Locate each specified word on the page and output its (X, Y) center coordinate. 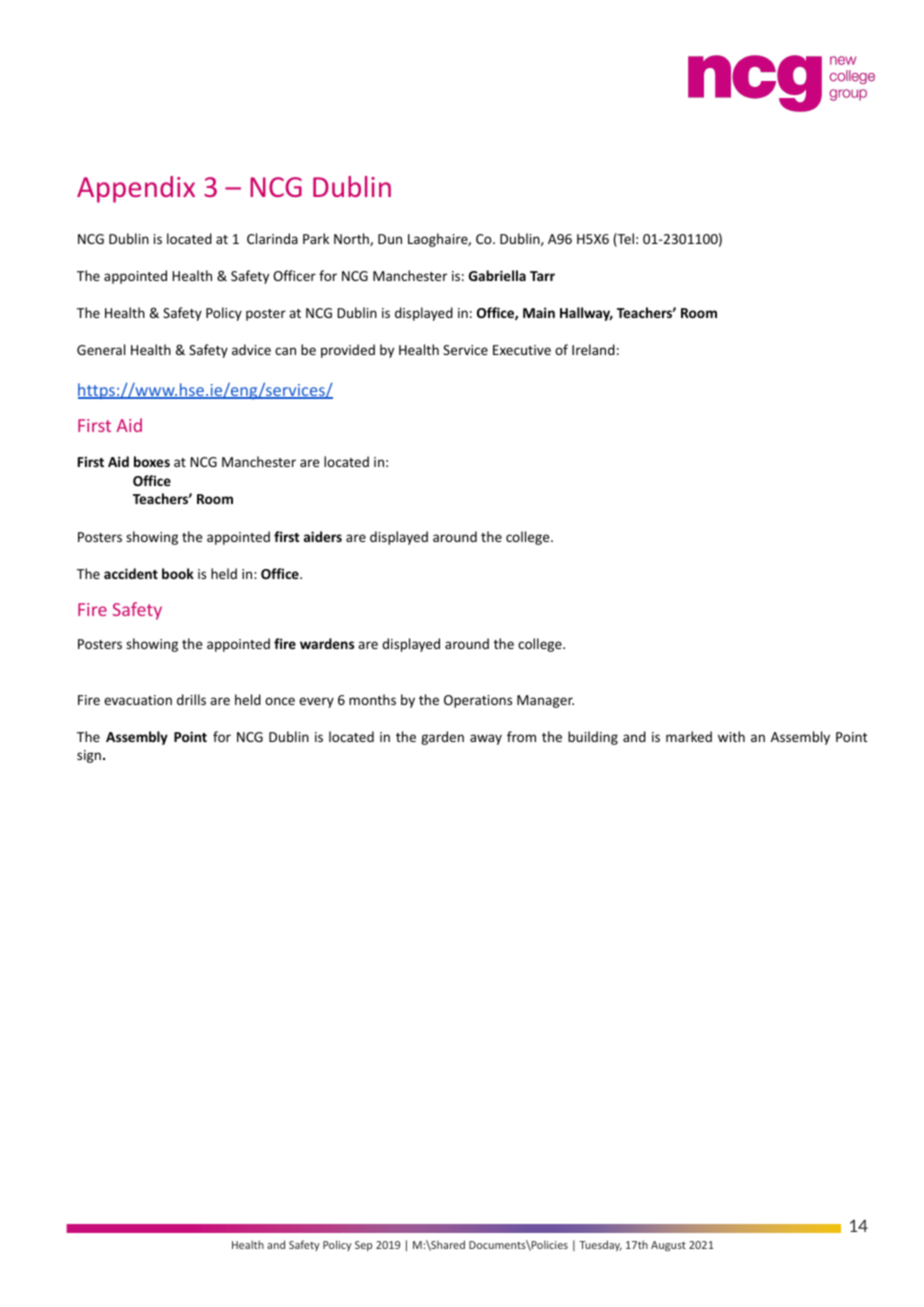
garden (442, 738)
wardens (327, 643)
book (178, 573)
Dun (390, 239)
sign (89, 756)
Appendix (136, 189)
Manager (545, 701)
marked (689, 736)
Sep (363, 1246)
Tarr (542, 276)
